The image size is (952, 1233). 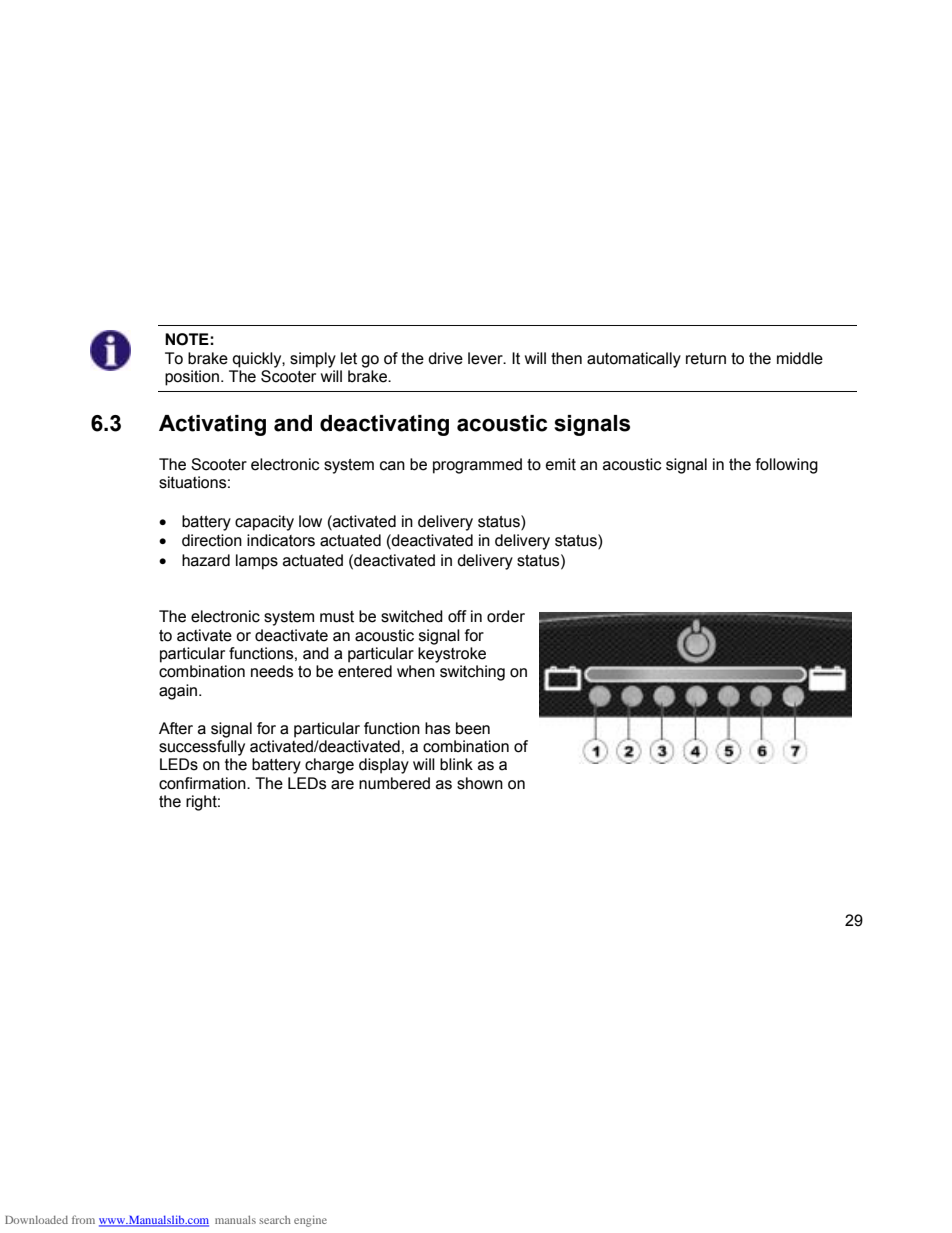 What do you see at coordinates (179, 692) in the image?
I see `again` at bounding box center [179, 692].
